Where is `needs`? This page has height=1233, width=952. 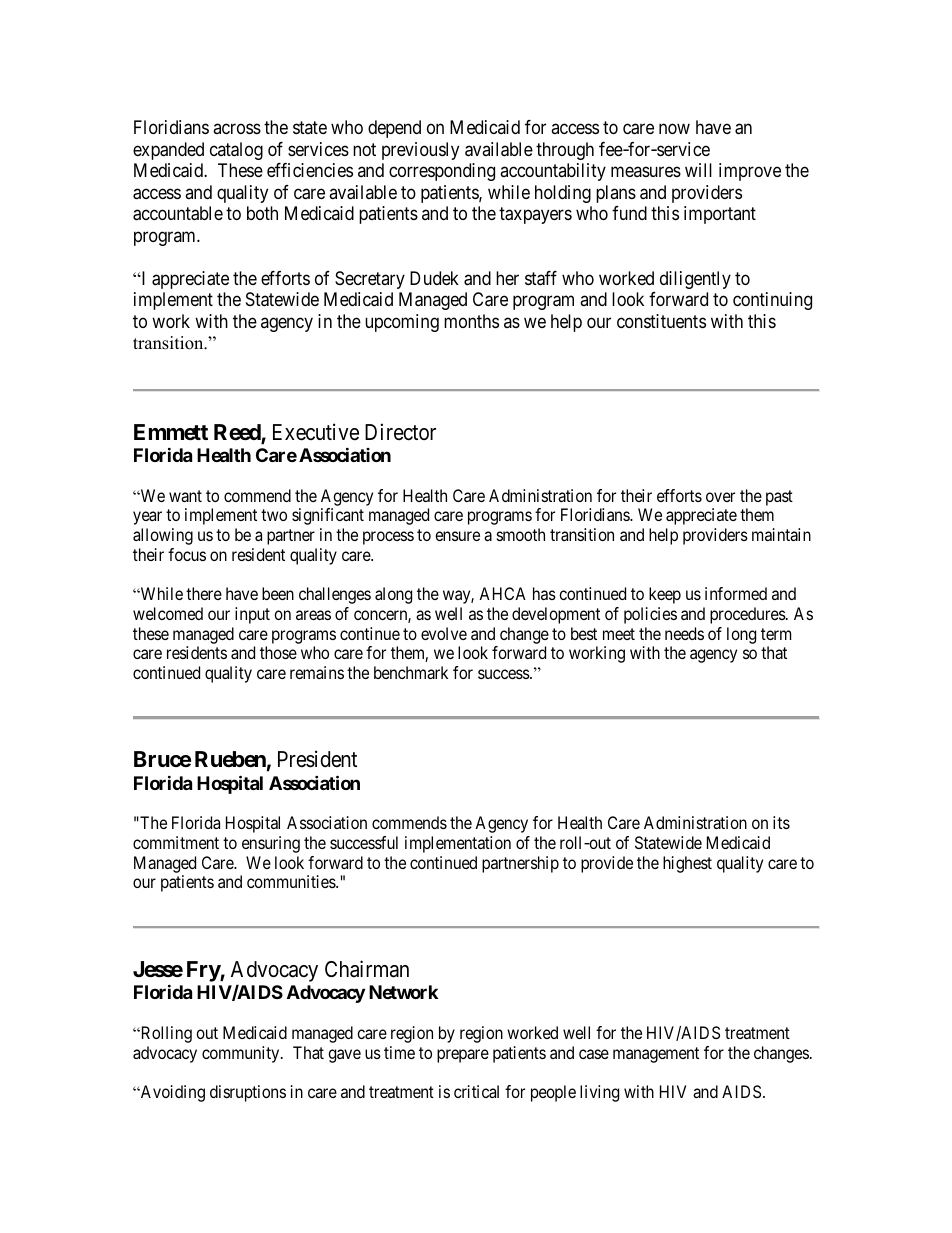 needs is located at coordinates (684, 633).
